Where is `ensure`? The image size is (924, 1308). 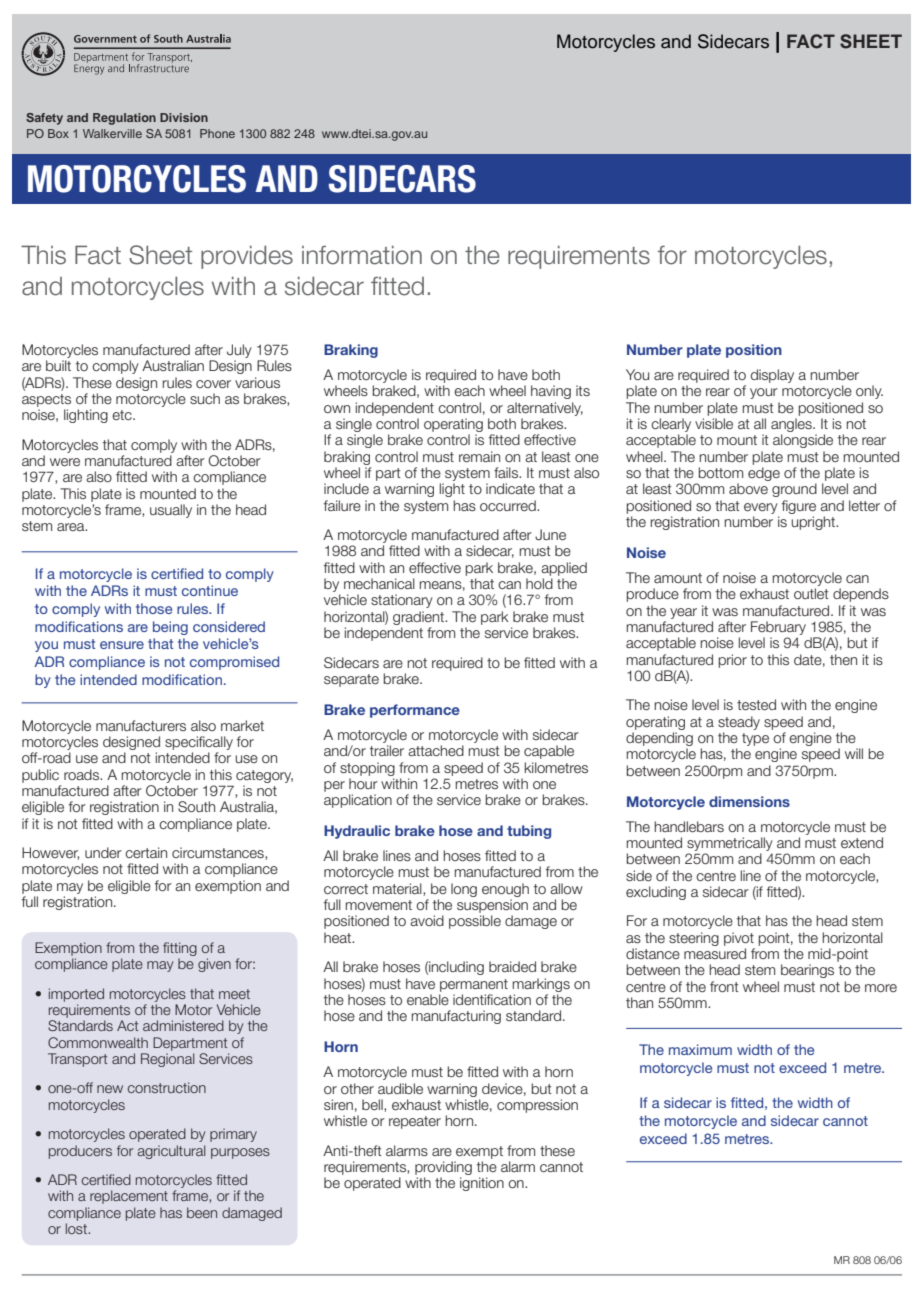
ensure is located at coordinates (122, 645).
